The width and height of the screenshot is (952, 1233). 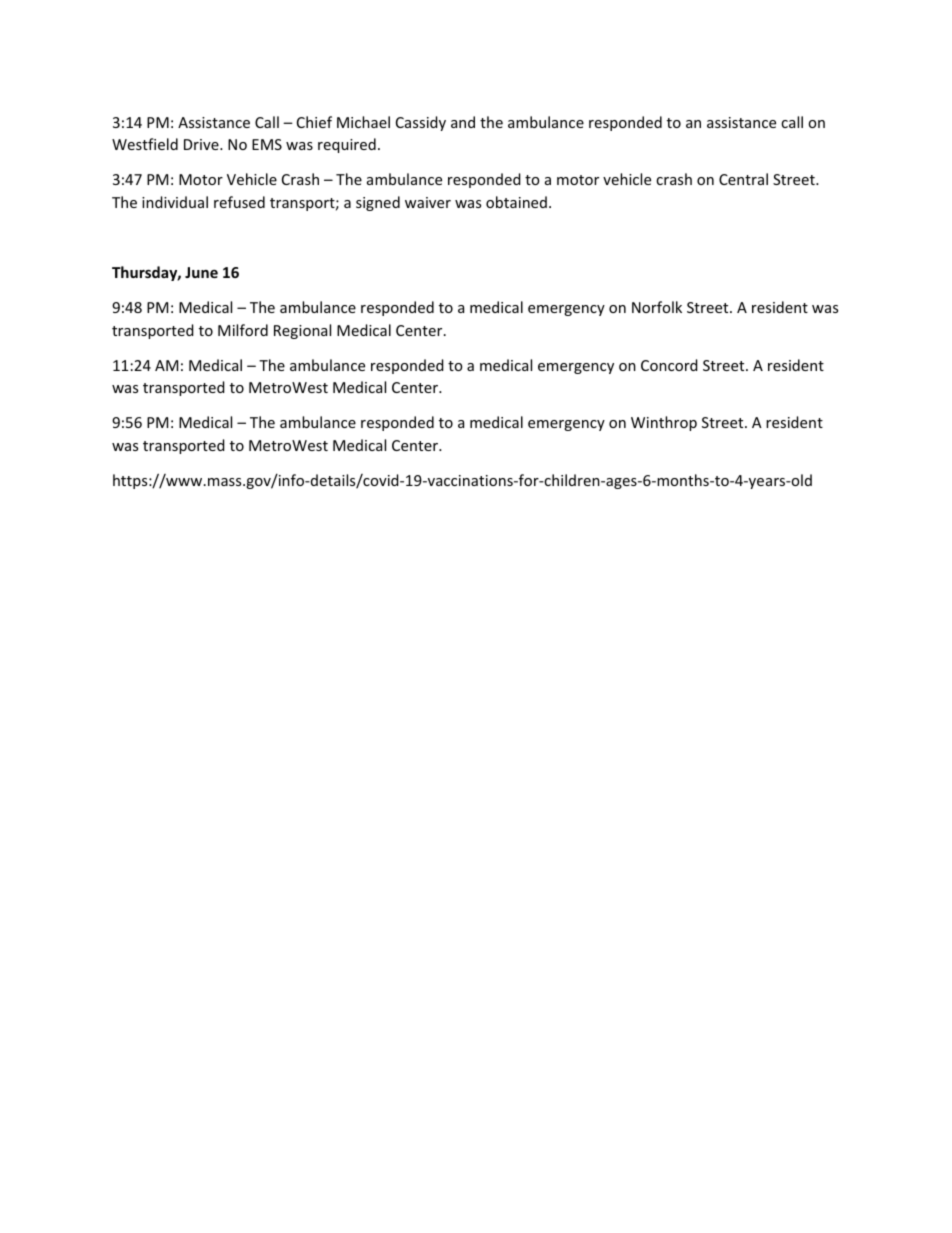 I want to click on refused, so click(x=239, y=202).
